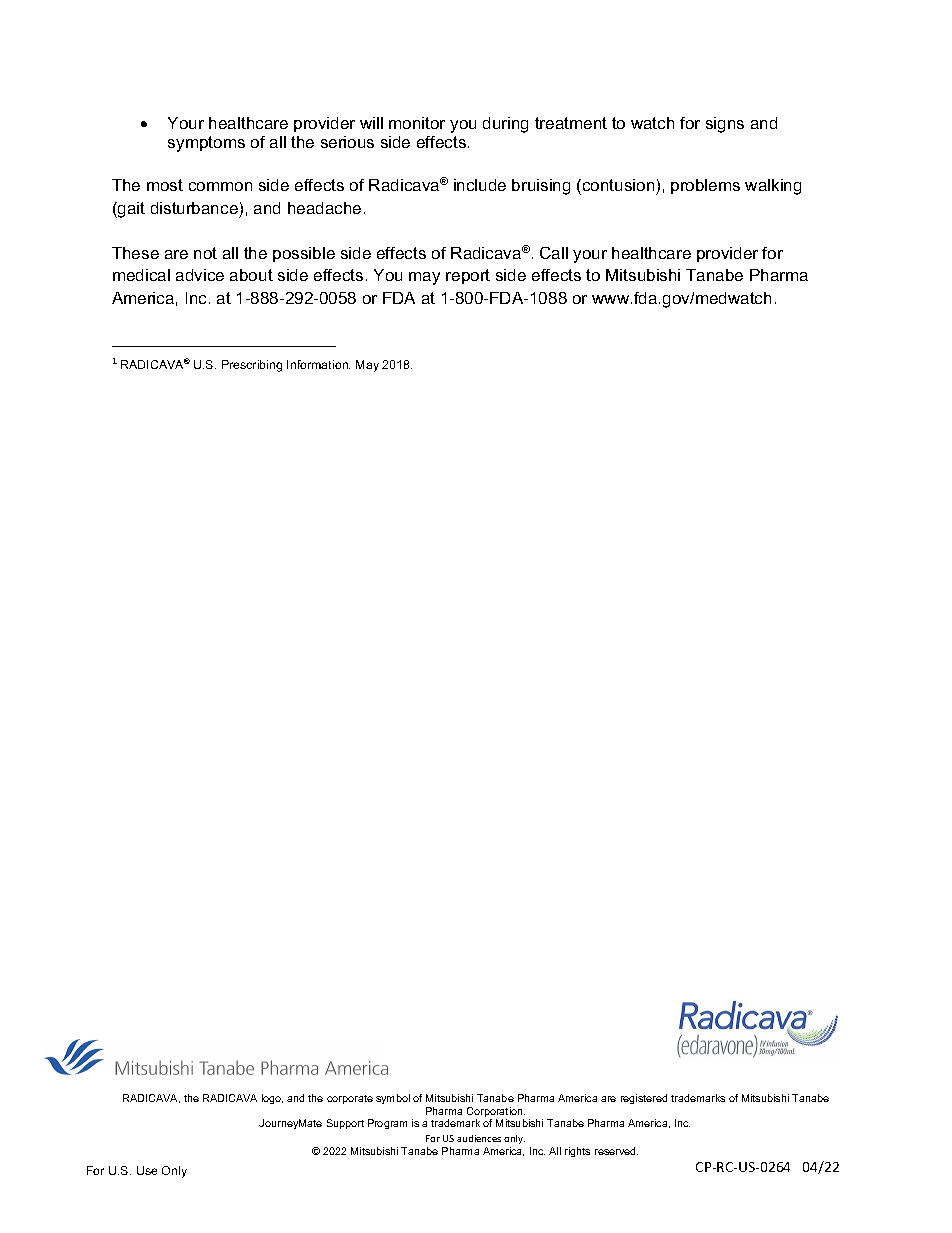 The height and width of the screenshot is (1233, 952). Describe the element at coordinates (272, 1099) in the screenshot. I see `logo` at that location.
